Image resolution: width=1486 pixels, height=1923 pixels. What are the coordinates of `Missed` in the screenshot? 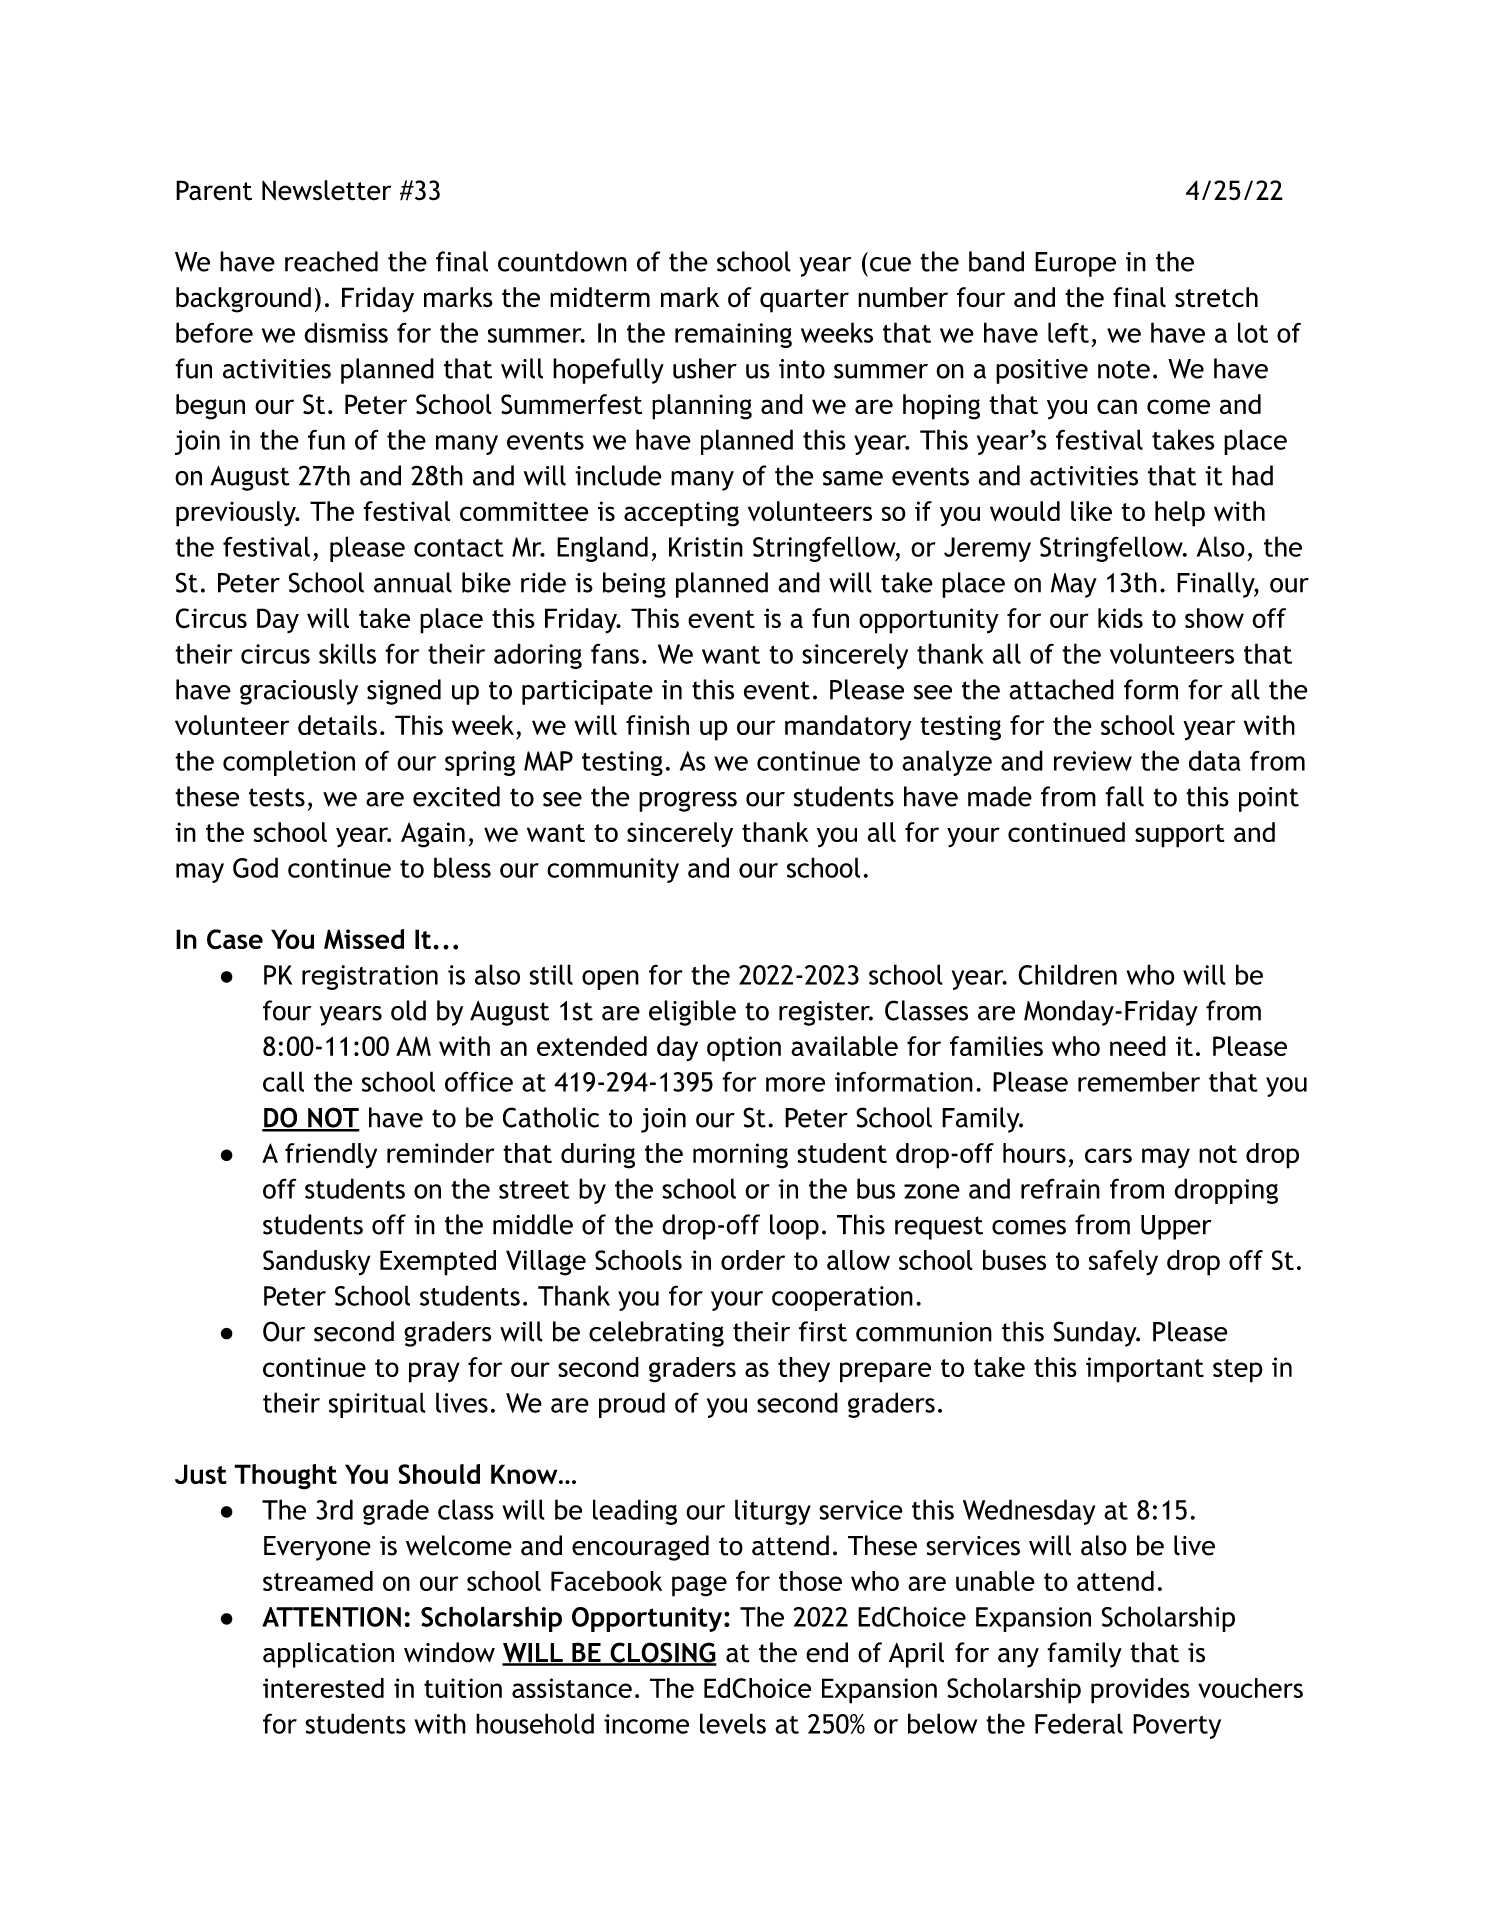 It's located at (364, 939).
